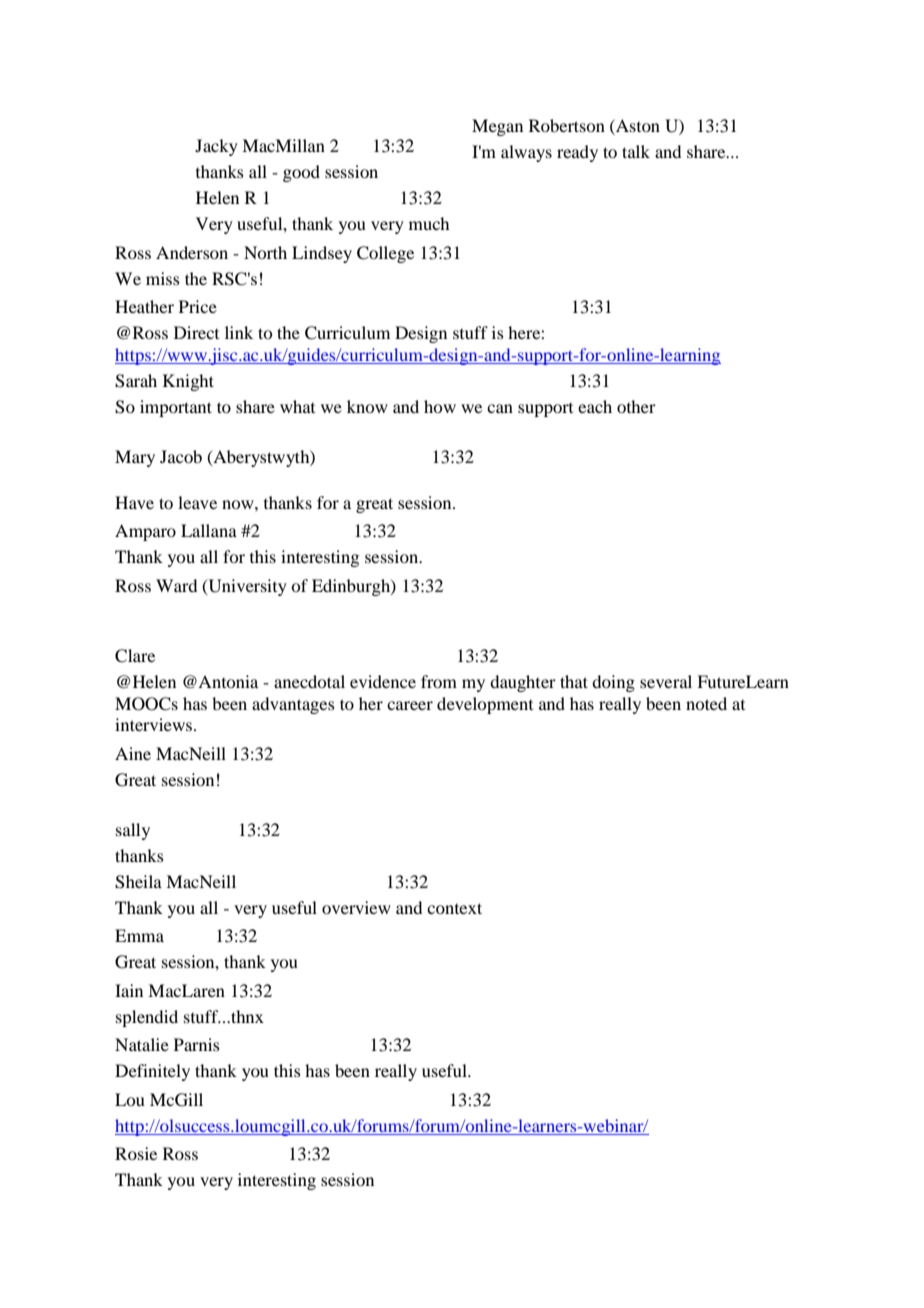  What do you see at coordinates (439, 681) in the page?
I see `from` at bounding box center [439, 681].
